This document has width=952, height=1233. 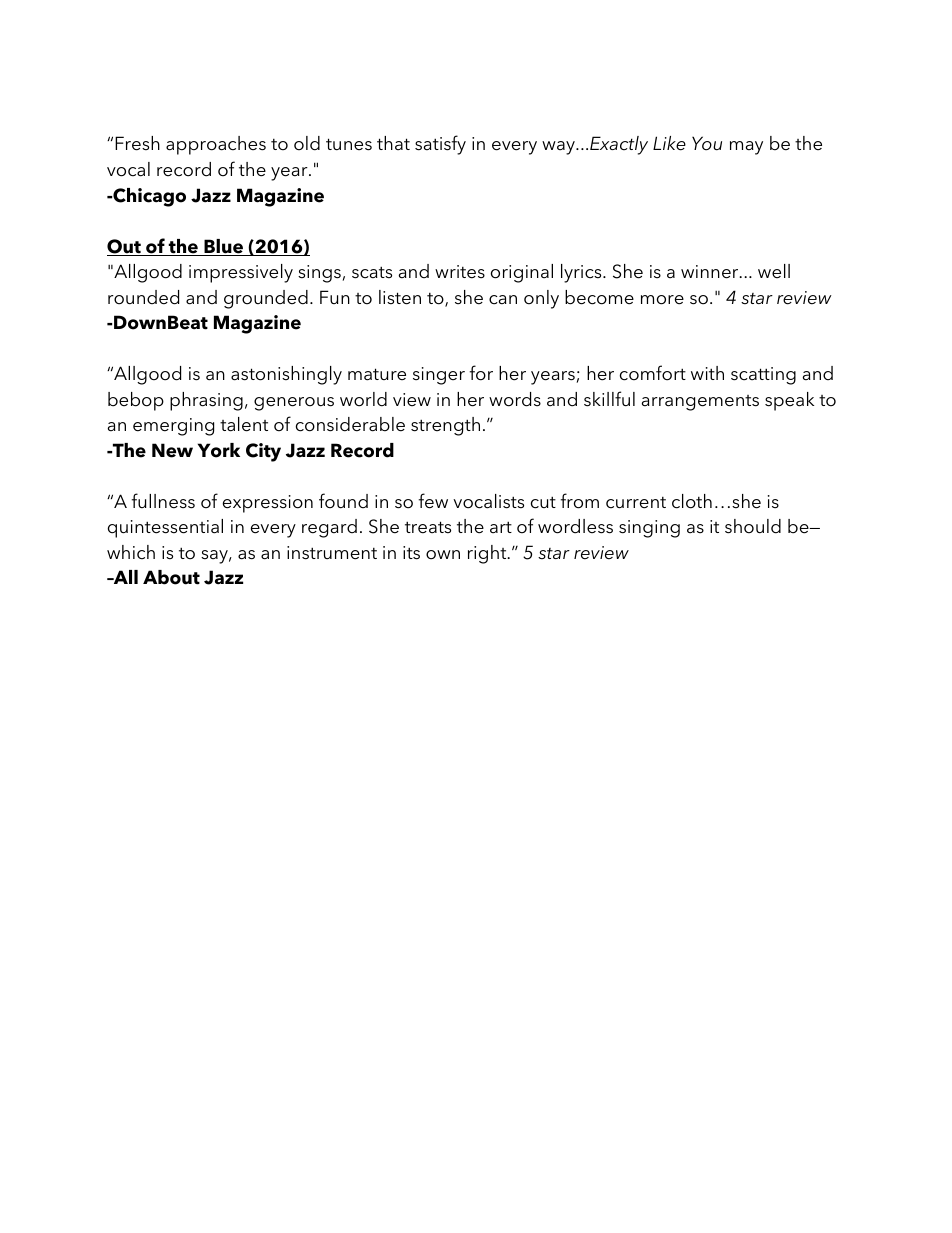 What do you see at coordinates (488, 554) in the document?
I see `right` at bounding box center [488, 554].
